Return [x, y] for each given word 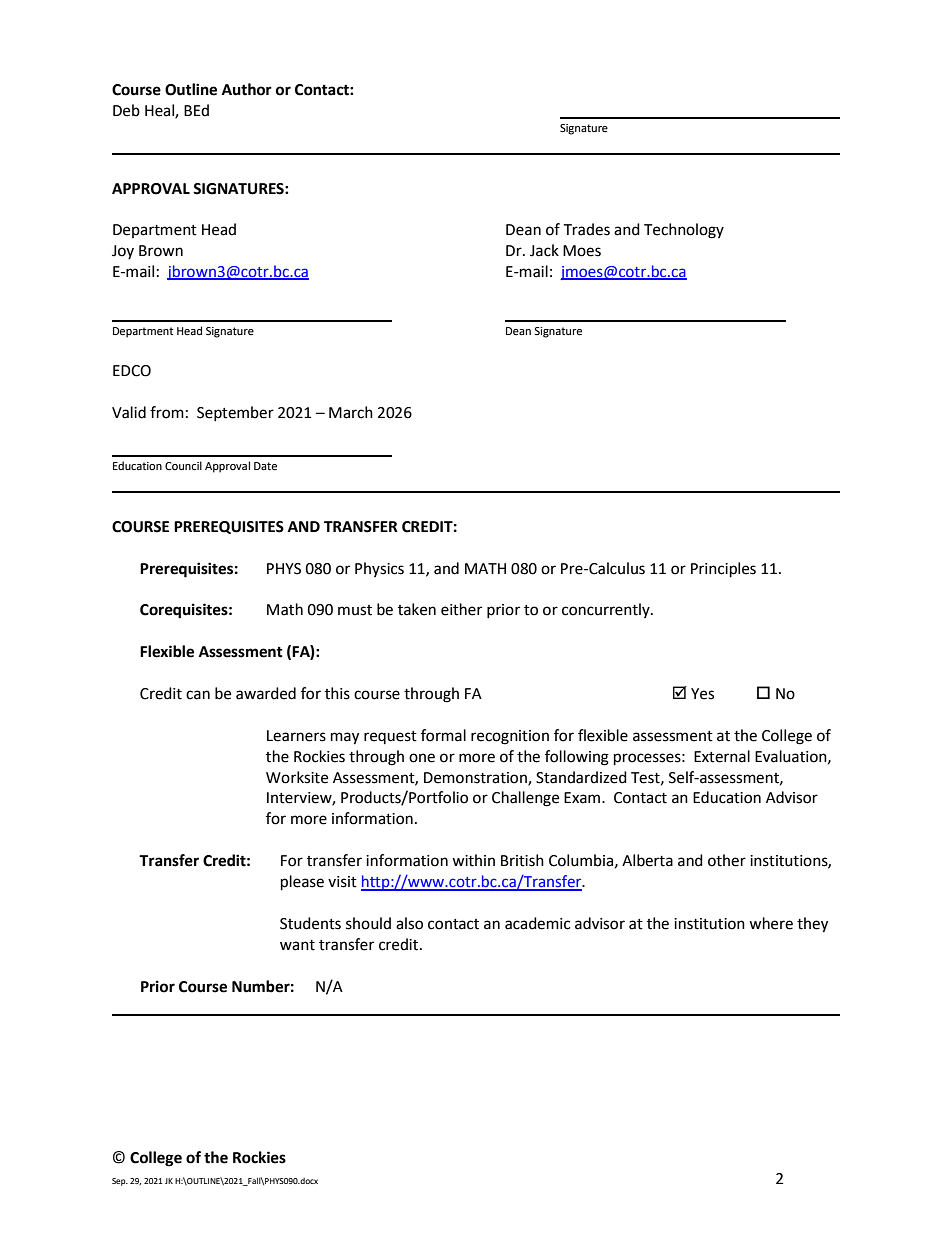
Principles [723, 570]
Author [247, 89]
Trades [586, 229]
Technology [684, 231]
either [461, 609]
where [771, 923]
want [297, 945]
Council [183, 465]
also [409, 923]
